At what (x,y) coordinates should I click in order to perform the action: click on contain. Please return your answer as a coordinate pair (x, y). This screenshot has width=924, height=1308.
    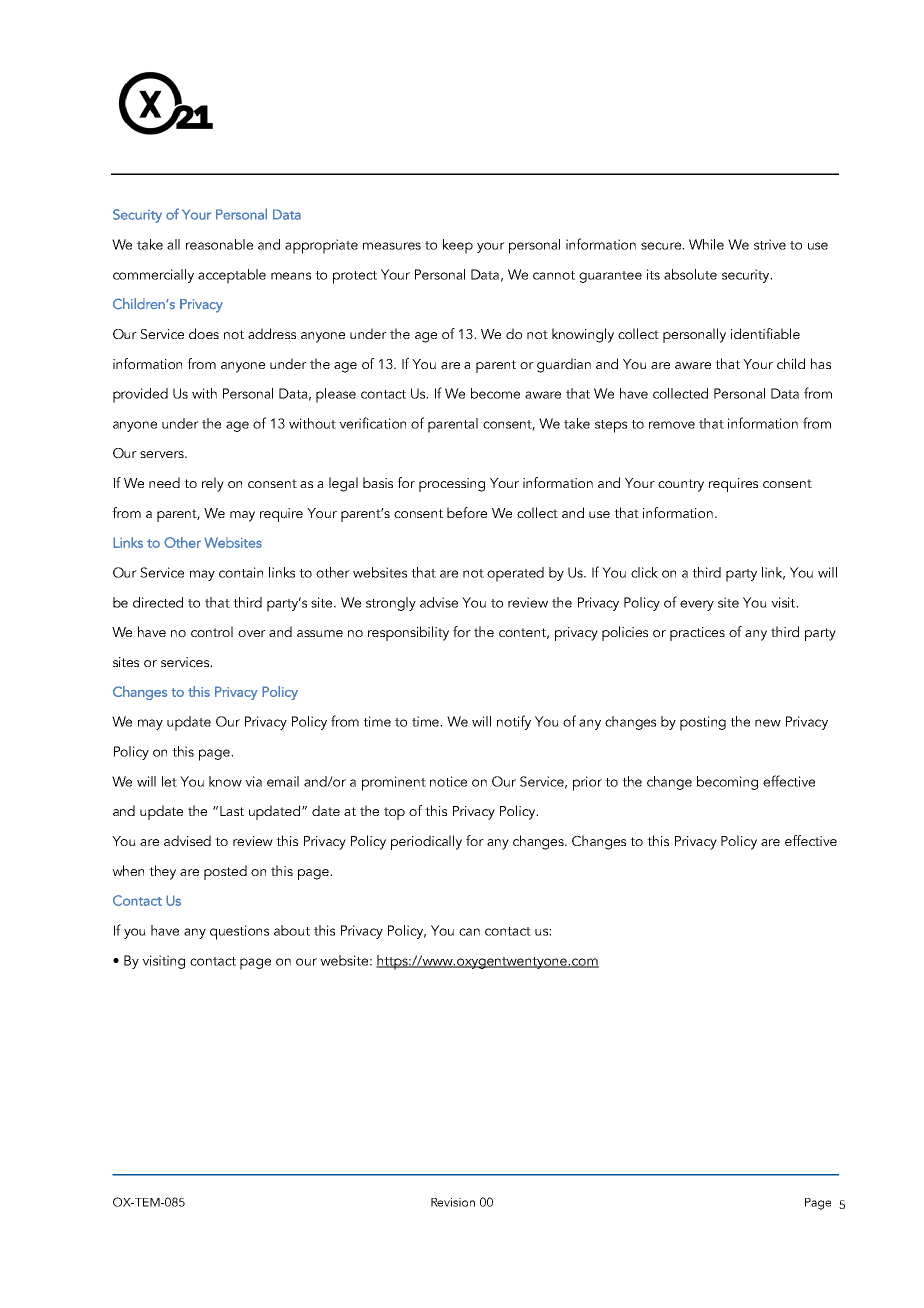
    Looking at the image, I should click on (241, 572).
